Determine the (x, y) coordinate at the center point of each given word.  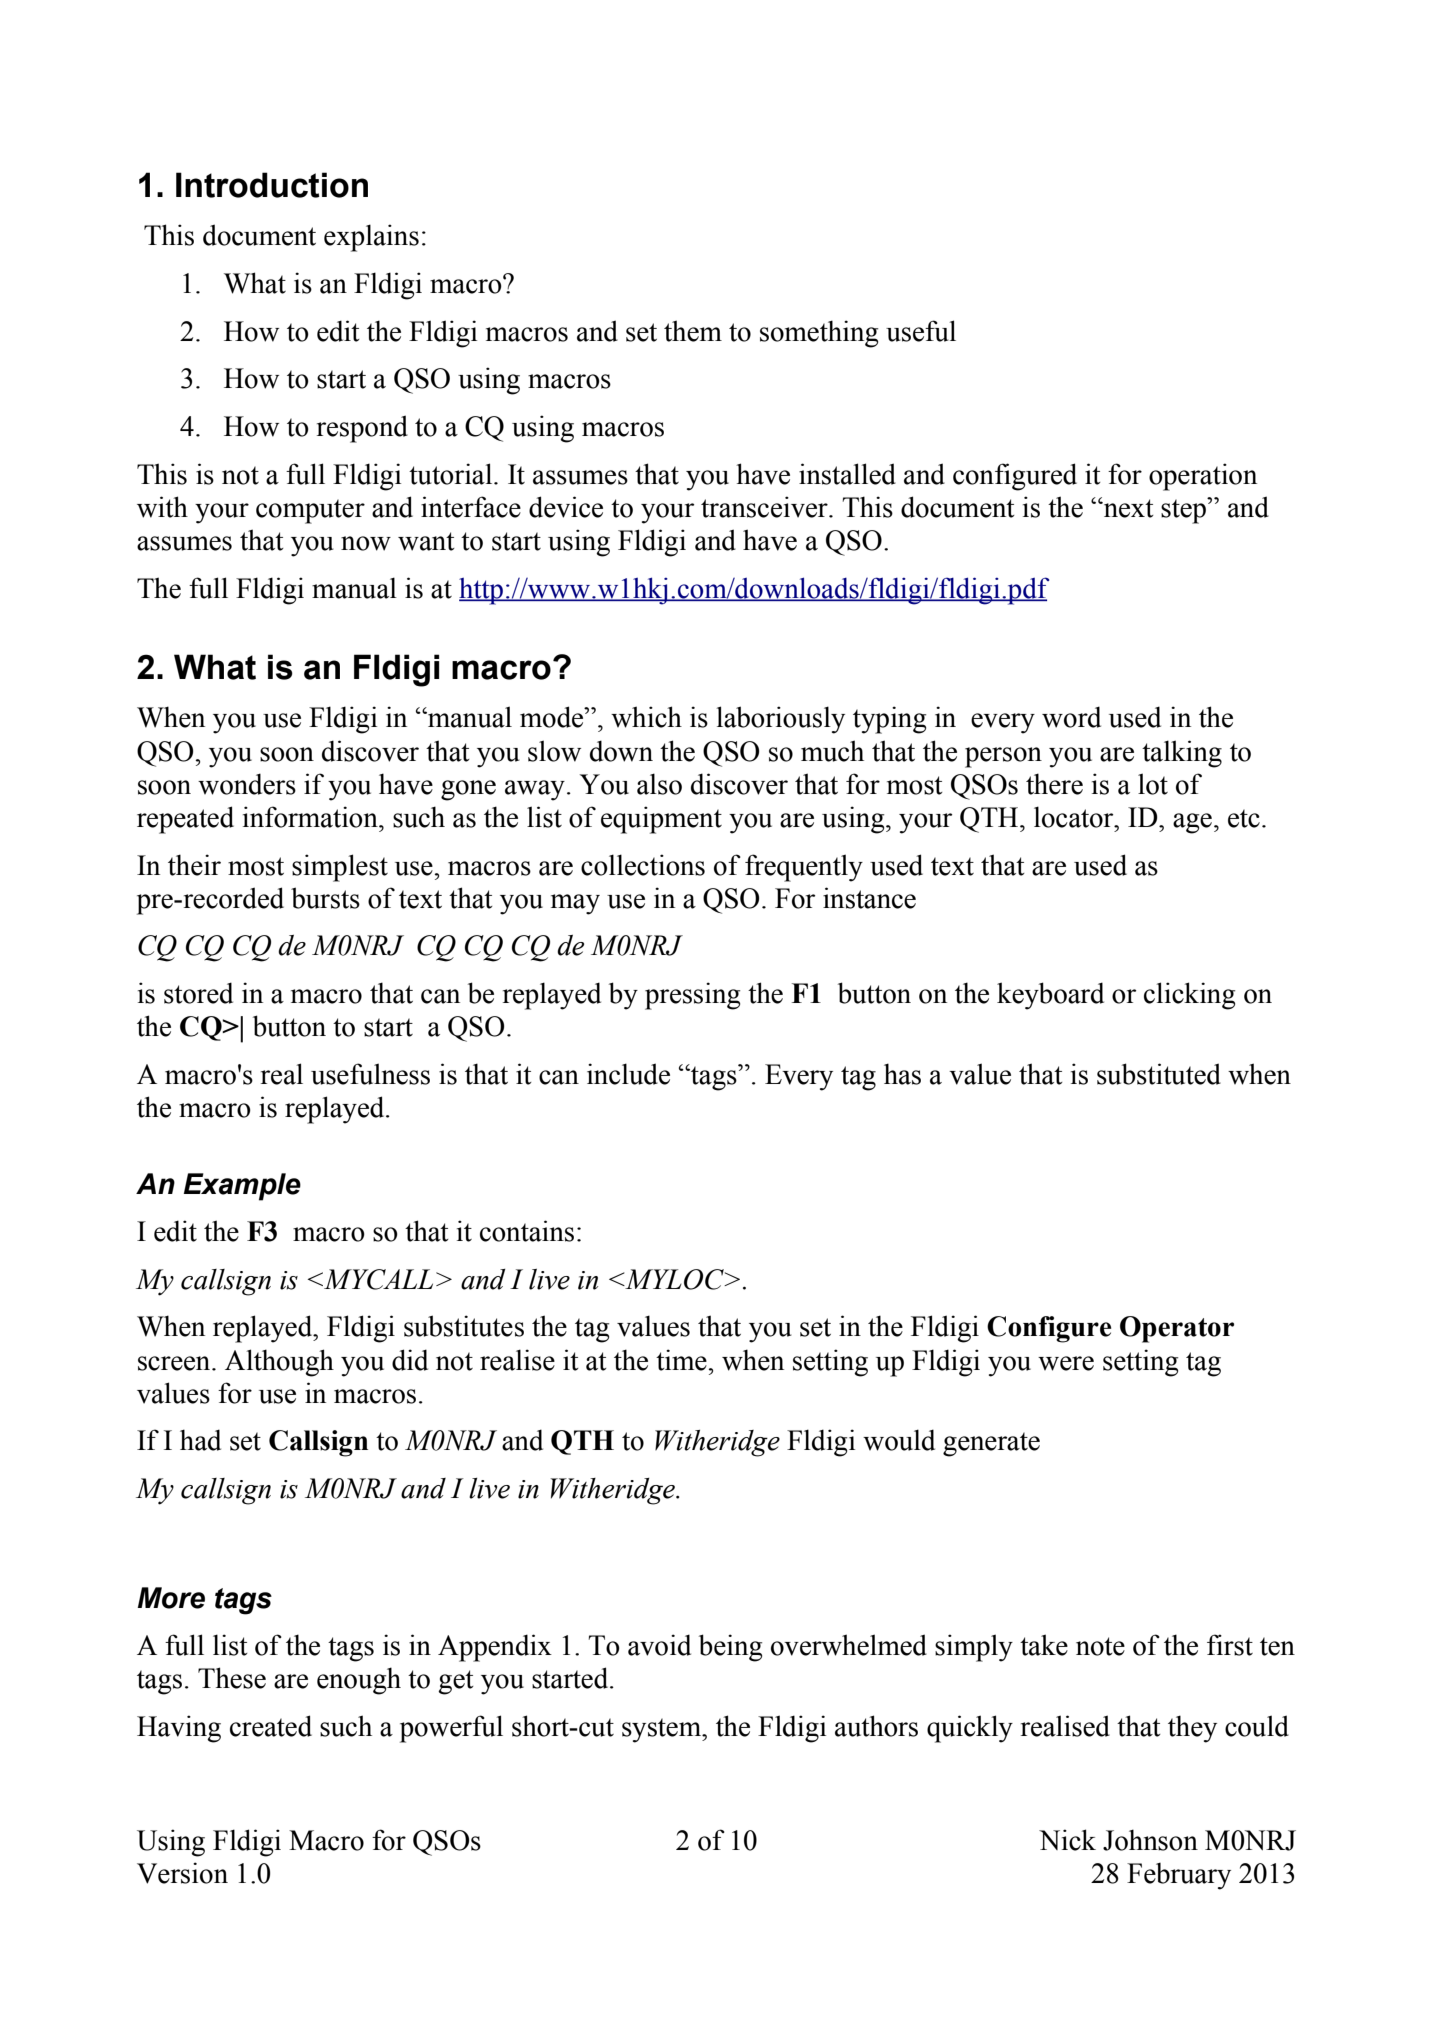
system (662, 1730)
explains (371, 238)
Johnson (1150, 1840)
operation (1203, 477)
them (693, 331)
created (271, 1726)
